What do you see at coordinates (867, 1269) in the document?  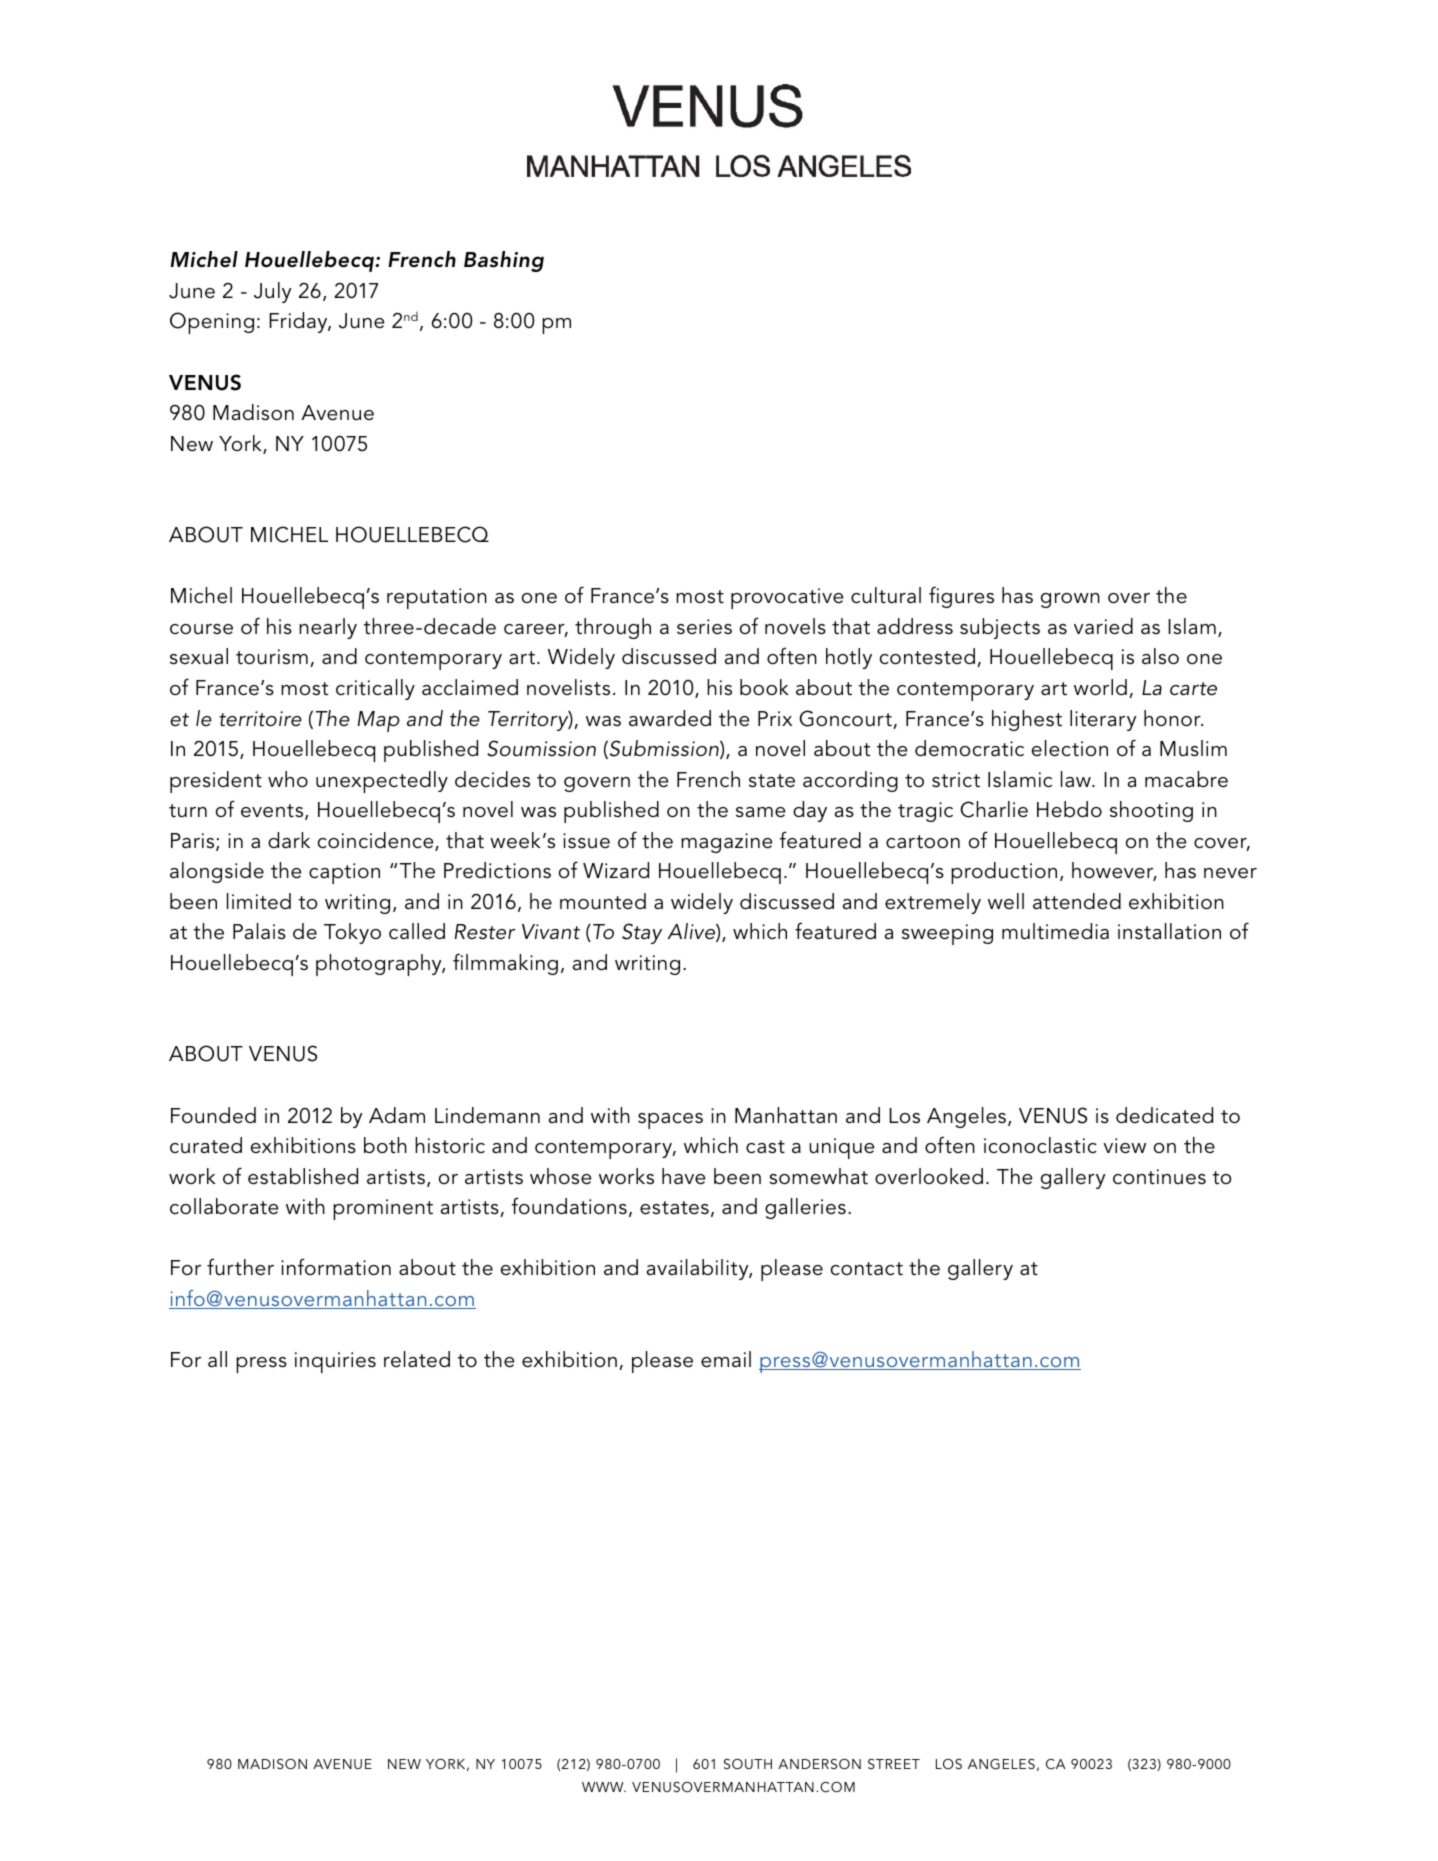 I see `contact` at bounding box center [867, 1269].
